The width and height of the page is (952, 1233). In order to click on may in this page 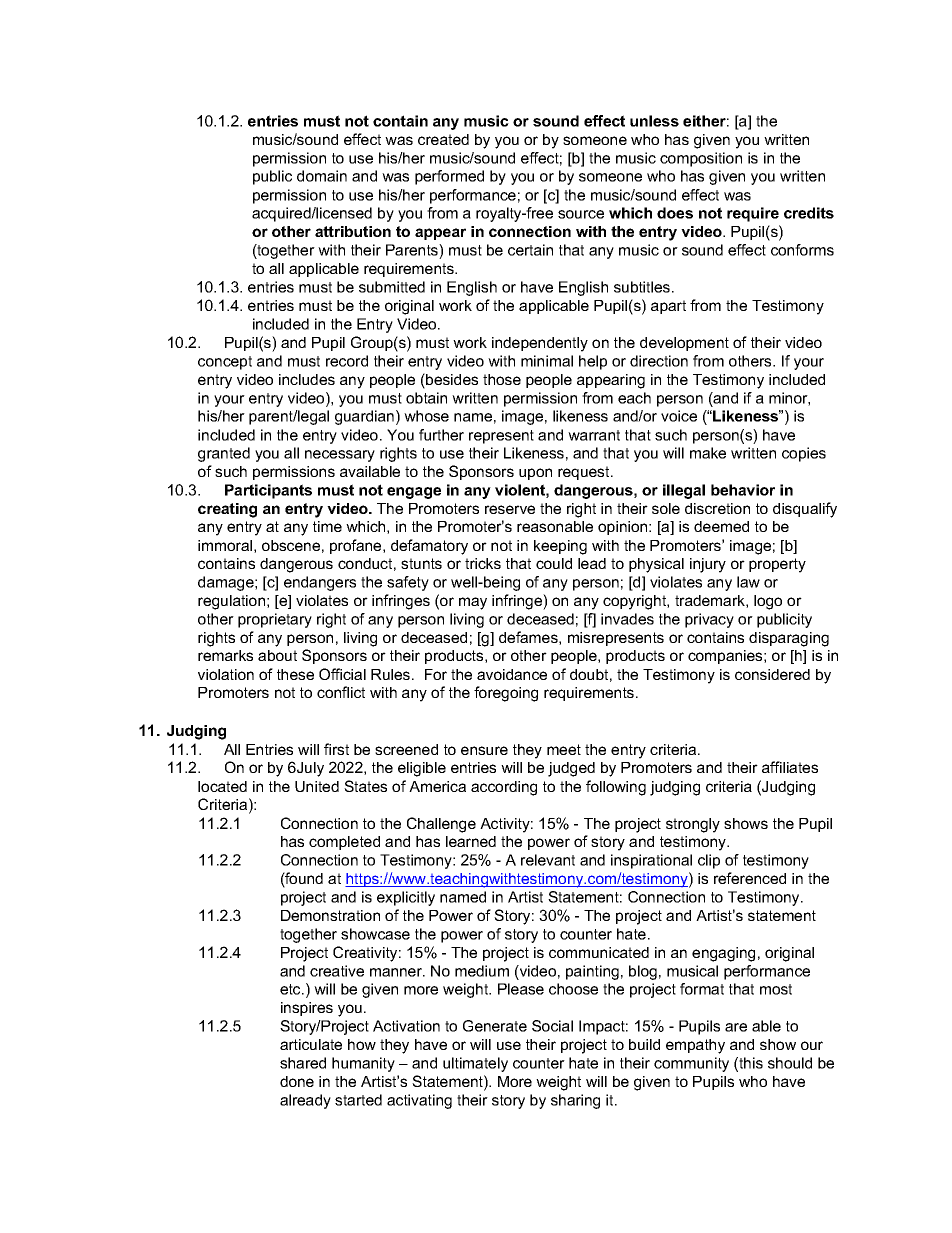, I will do `click(473, 603)`.
